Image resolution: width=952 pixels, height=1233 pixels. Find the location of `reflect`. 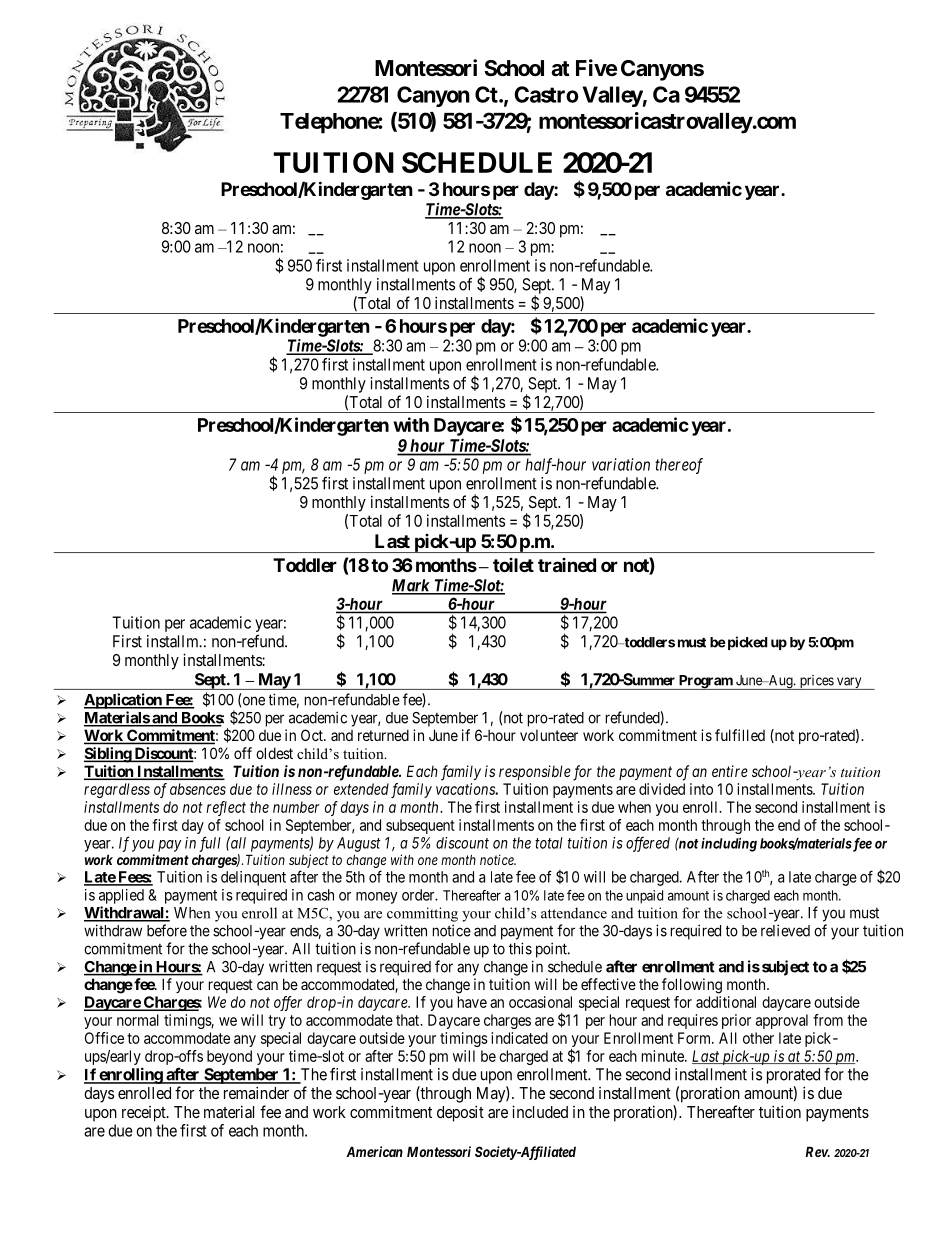

reflect is located at coordinates (226, 808).
